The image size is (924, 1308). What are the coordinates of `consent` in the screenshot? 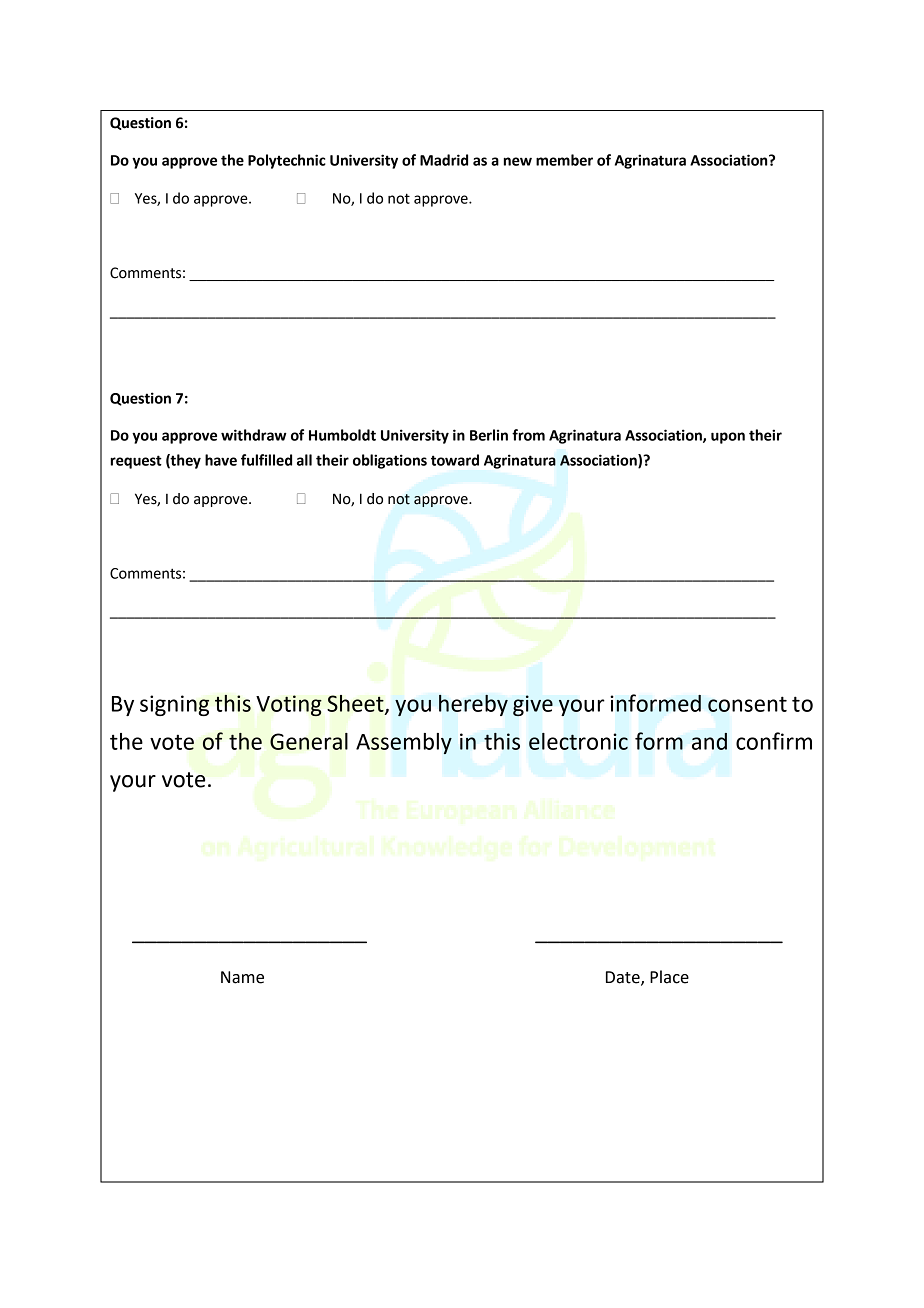 It's located at (747, 704).
